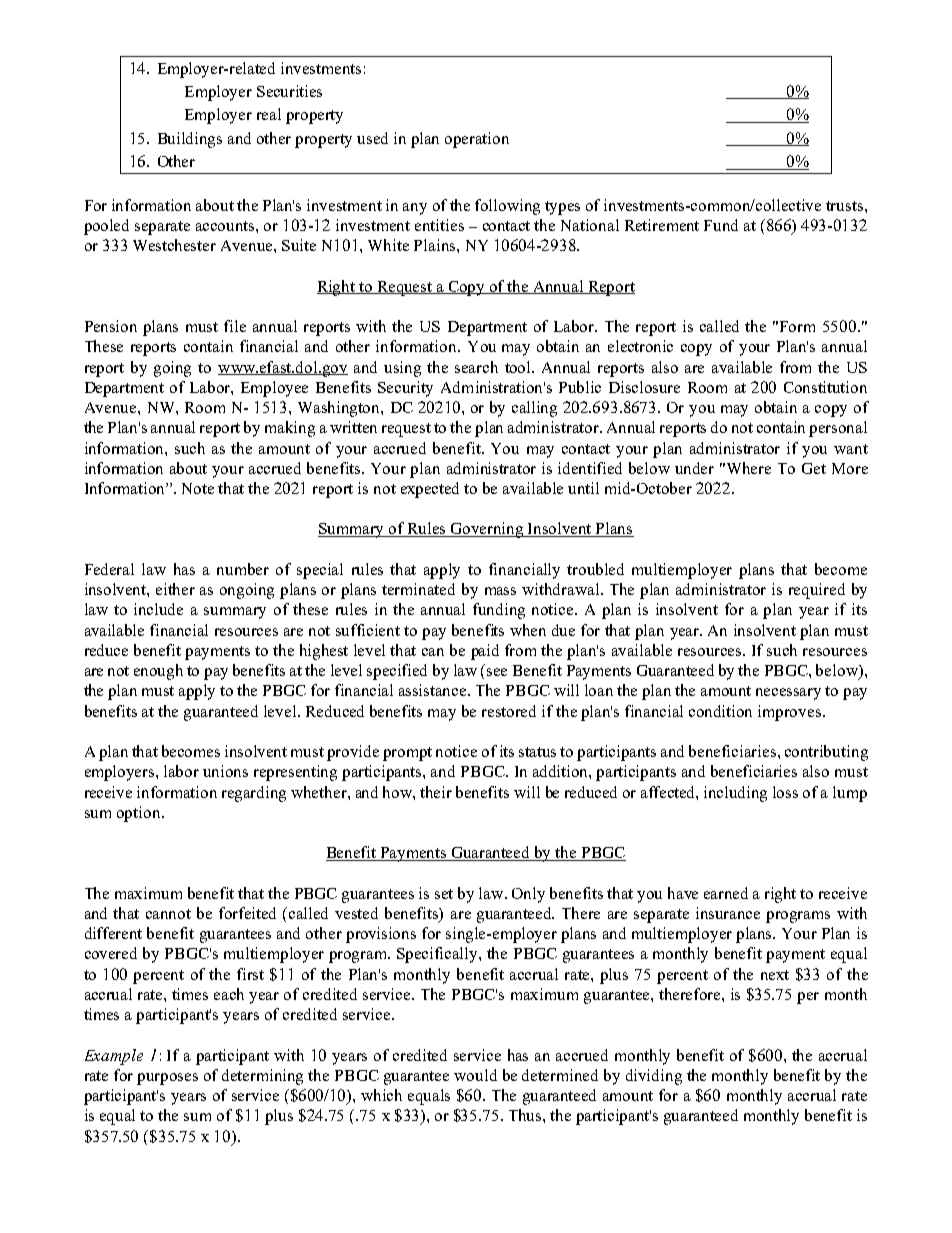 This document has width=952, height=1233. What do you see at coordinates (190, 140) in the document?
I see `Buildings` at bounding box center [190, 140].
